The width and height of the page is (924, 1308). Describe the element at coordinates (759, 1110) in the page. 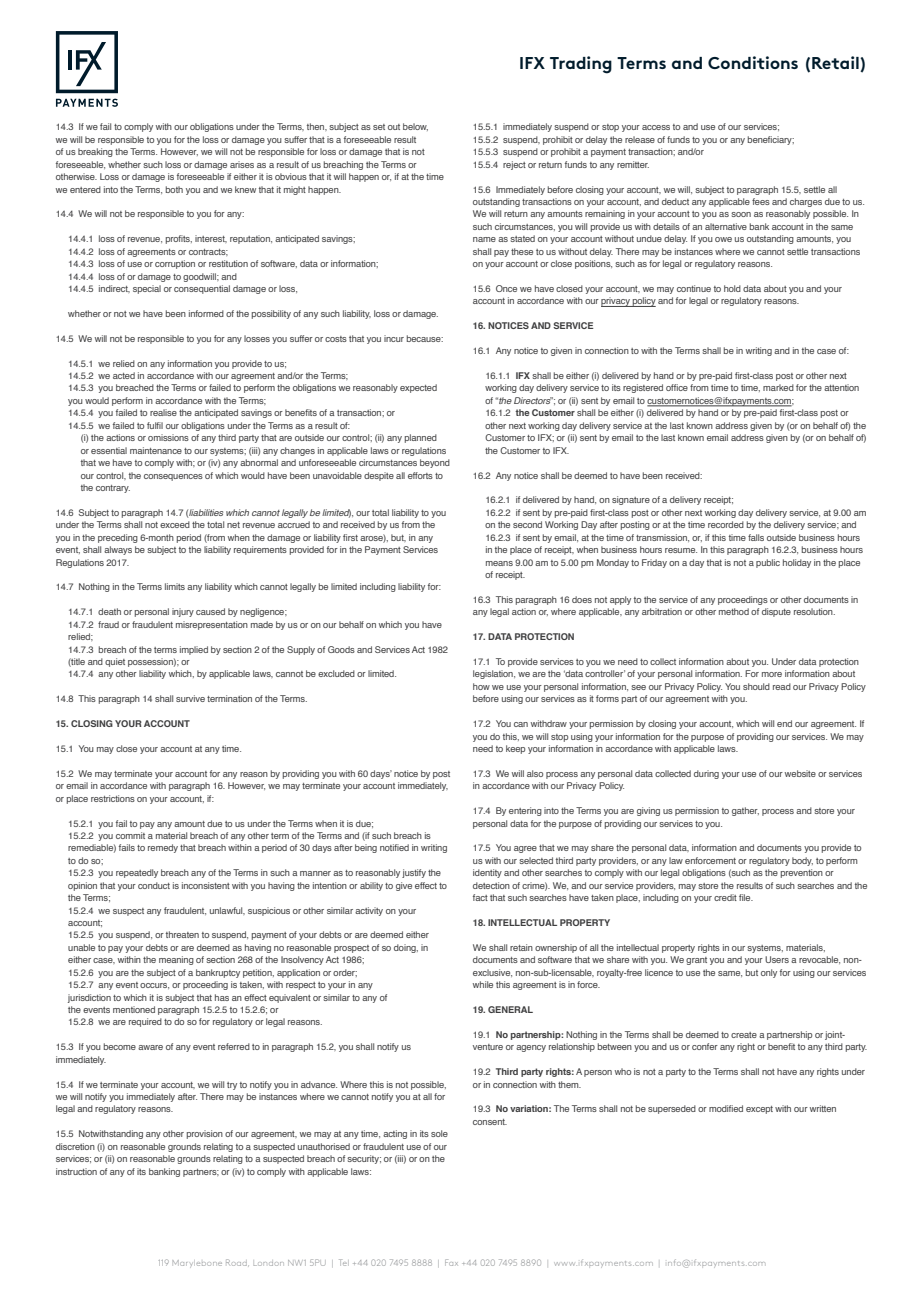

I see `except` at that location.
